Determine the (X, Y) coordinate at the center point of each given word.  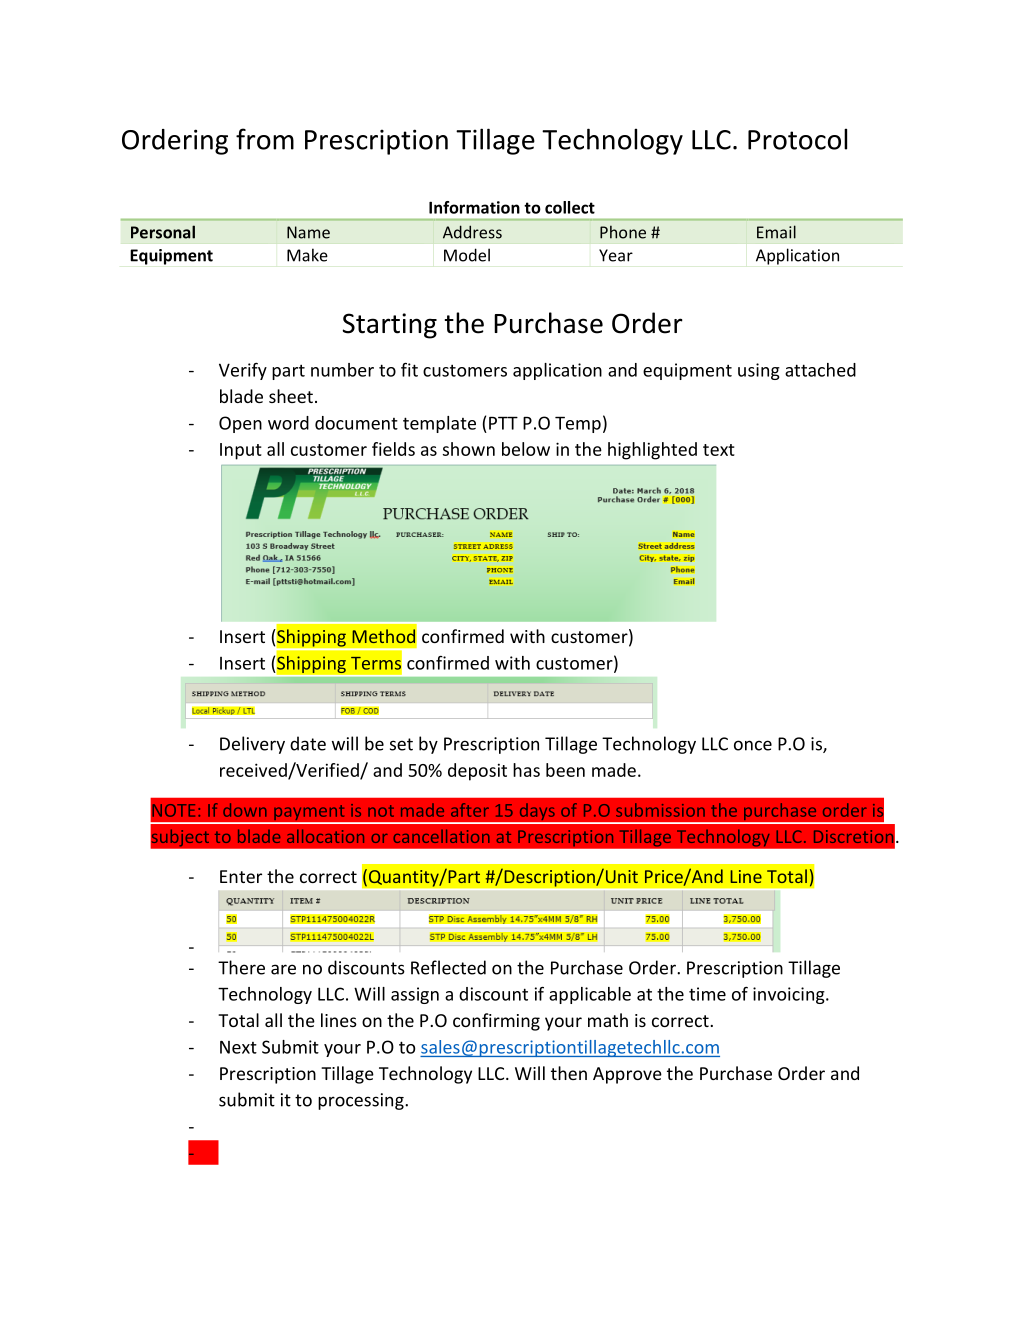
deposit (477, 772)
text (719, 450)
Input (241, 451)
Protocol (797, 139)
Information (474, 207)
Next (238, 1047)
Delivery (252, 745)
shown (469, 449)
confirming (496, 1022)
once (753, 745)
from (265, 139)
